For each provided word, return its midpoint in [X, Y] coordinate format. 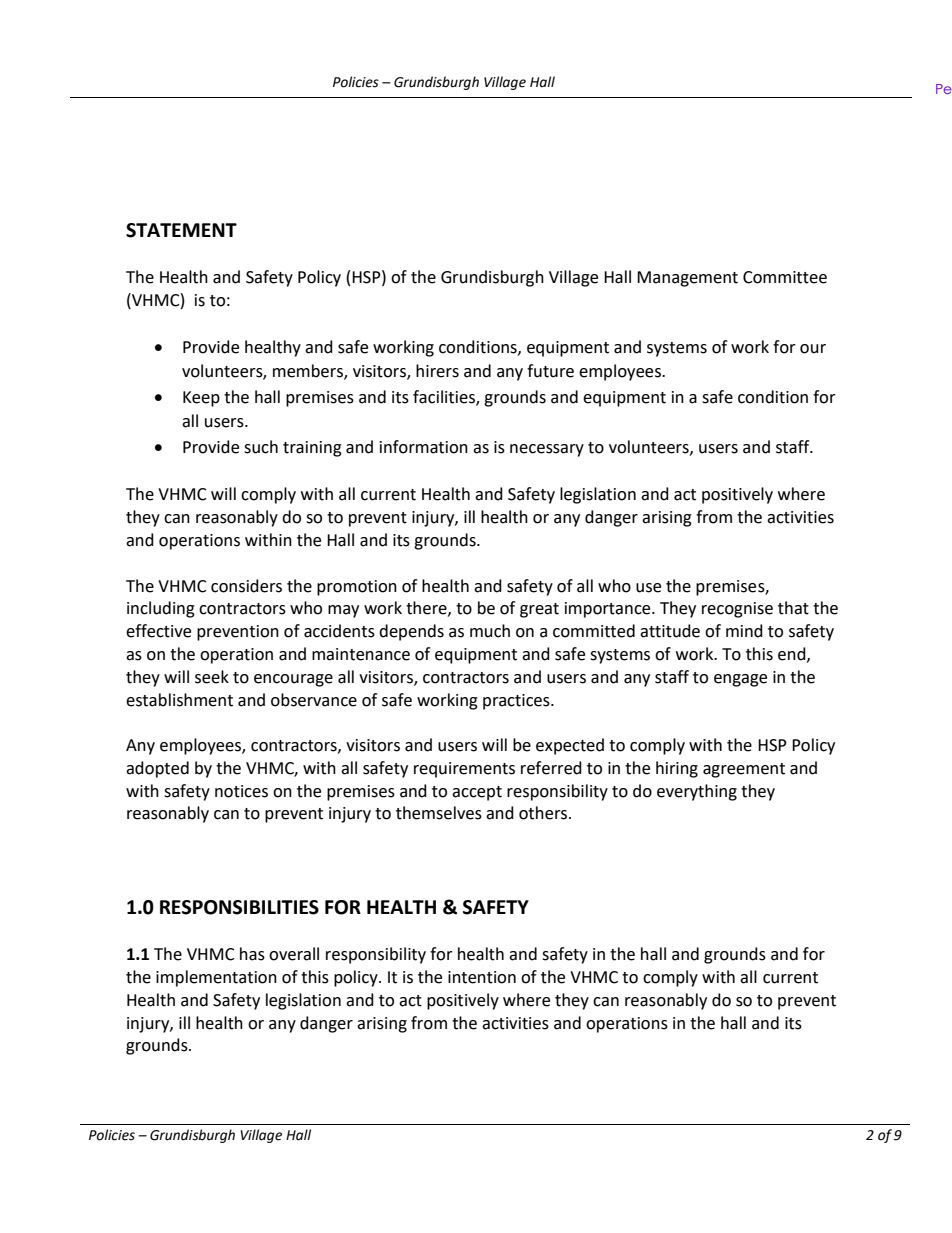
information [424, 447]
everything [697, 792]
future [550, 371]
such [261, 447]
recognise [737, 610]
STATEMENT [181, 230]
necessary [547, 450]
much [490, 631]
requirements [464, 770]
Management [687, 279]
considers [246, 586]
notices [241, 791]
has [252, 954]
